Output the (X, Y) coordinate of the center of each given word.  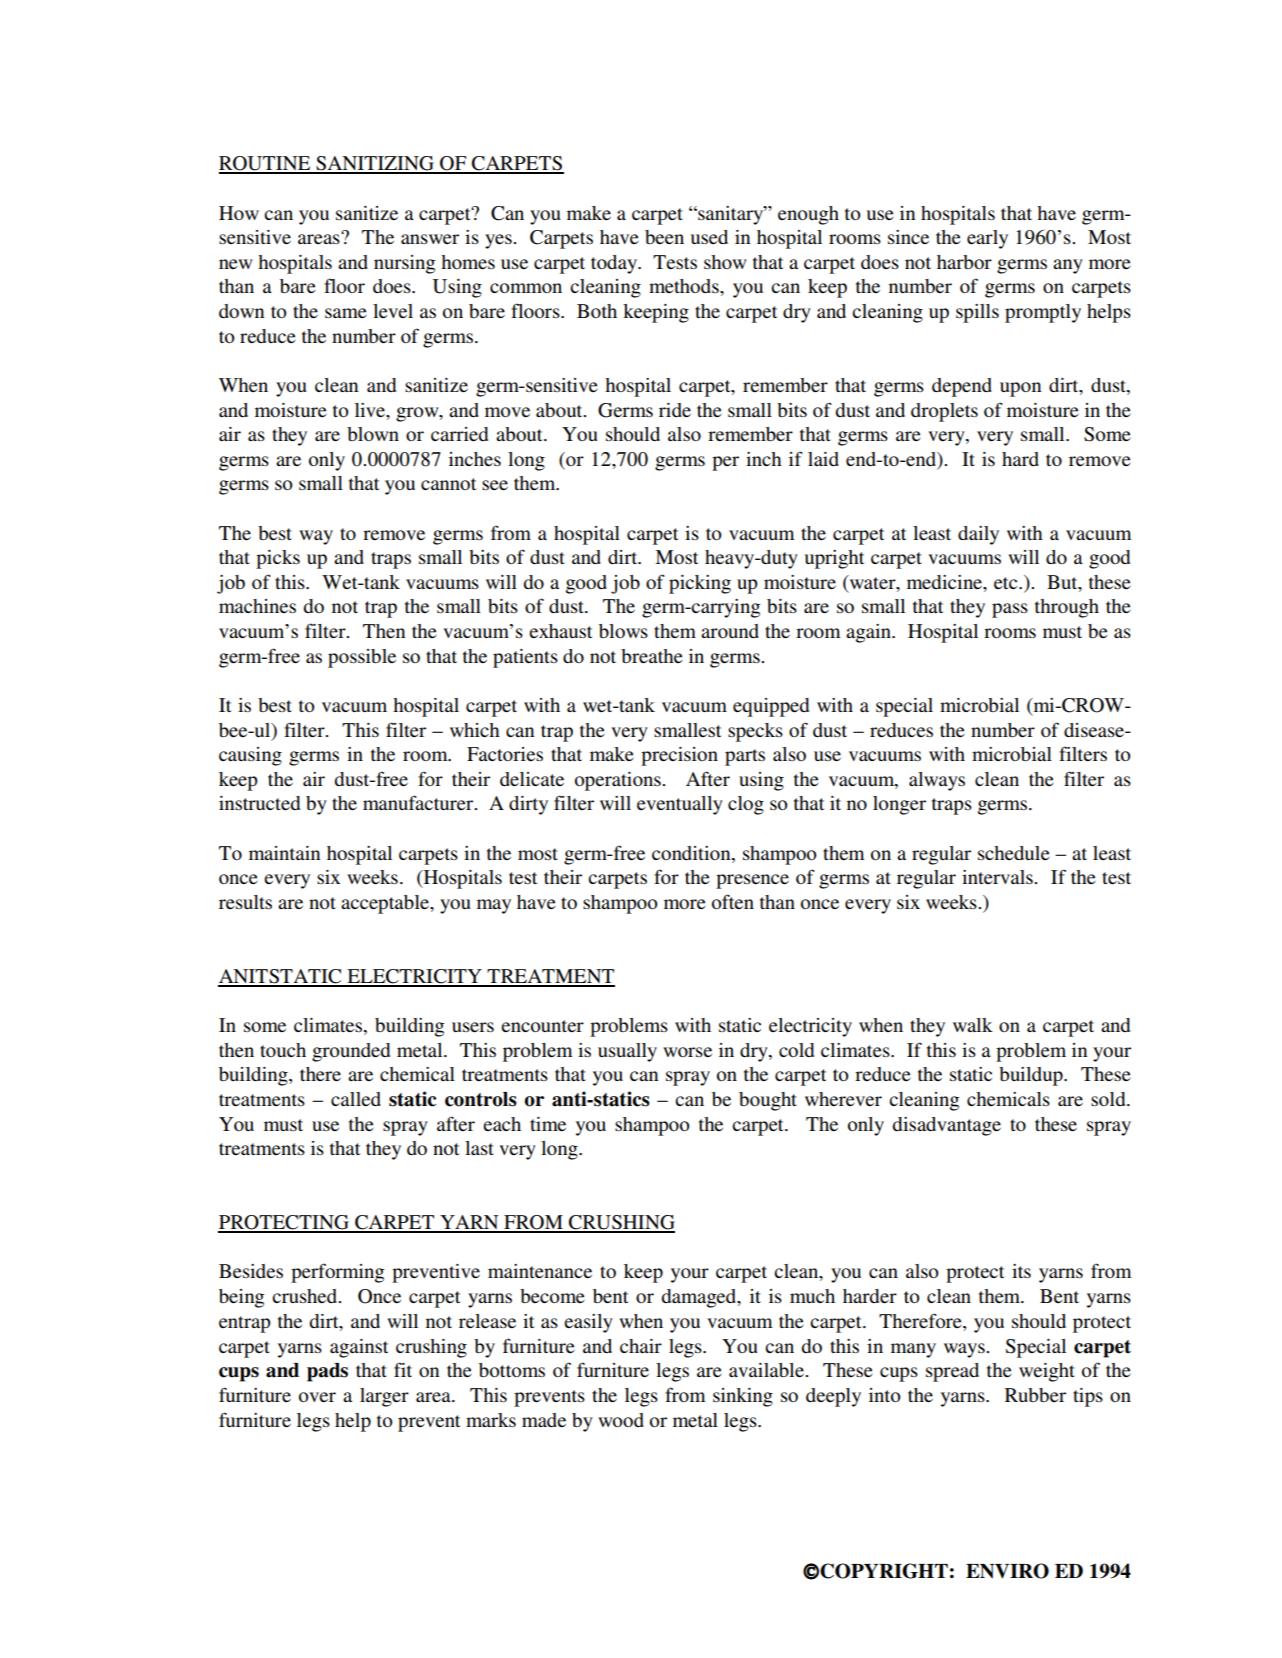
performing (337, 1273)
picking (700, 584)
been (664, 237)
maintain (284, 853)
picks (278, 559)
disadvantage (946, 1126)
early (987, 239)
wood (621, 1420)
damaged (700, 1298)
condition (692, 853)
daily (978, 535)
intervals (998, 877)
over (317, 1397)
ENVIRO (1007, 1571)
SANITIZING (375, 164)
